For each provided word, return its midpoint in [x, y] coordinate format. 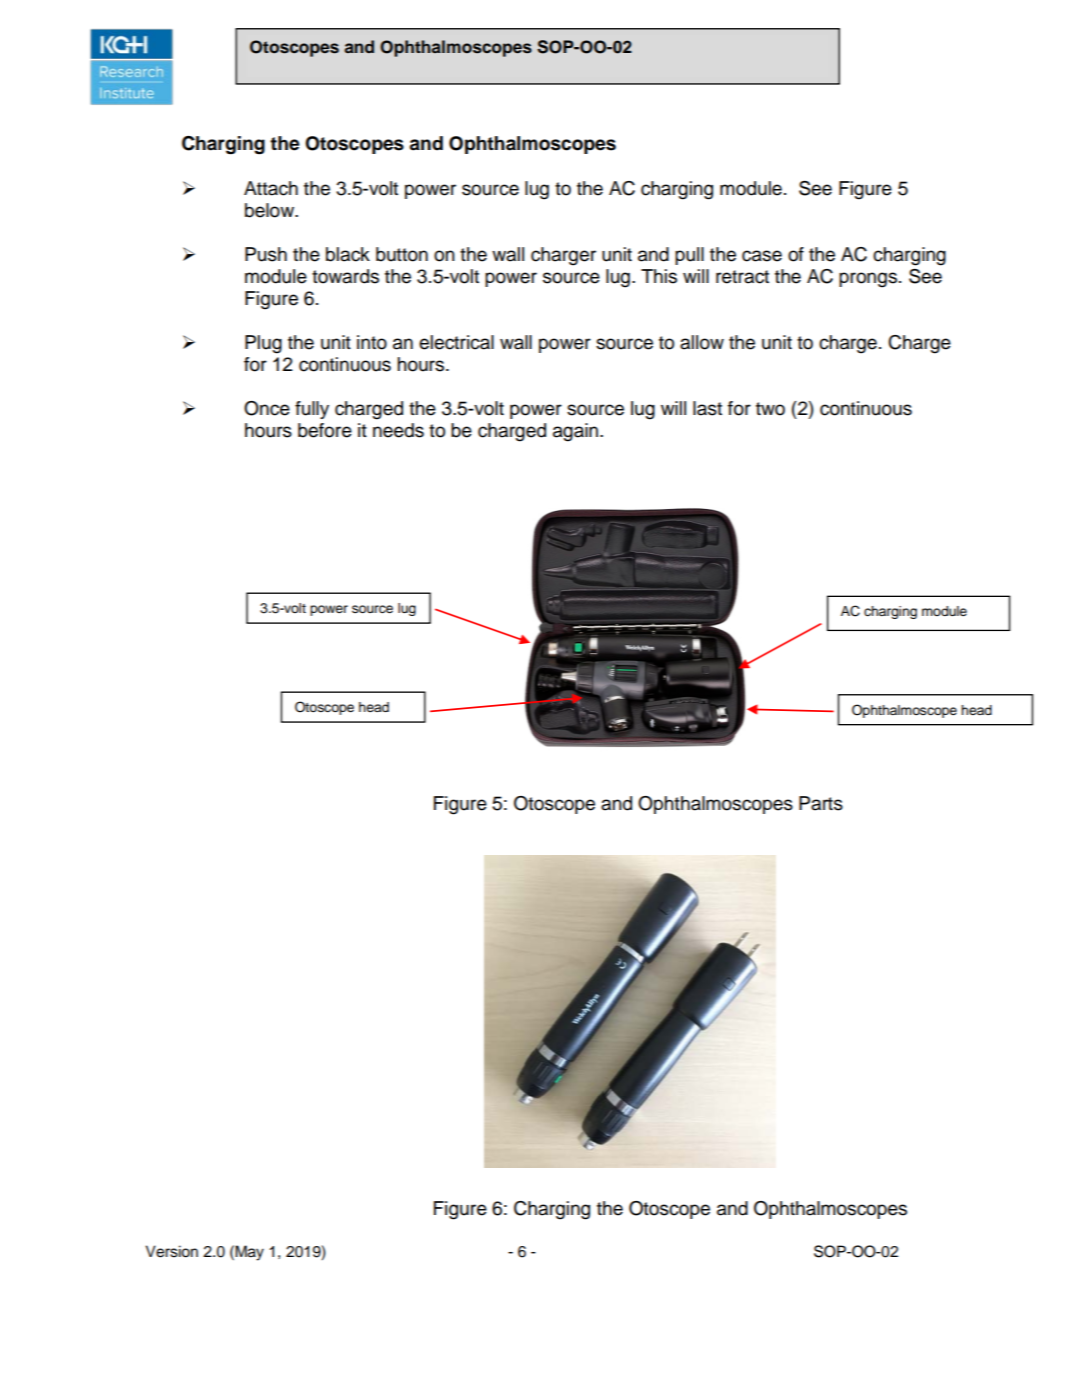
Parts [821, 803]
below [271, 210]
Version [171, 1251]
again [577, 432]
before [325, 430]
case [762, 256]
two [770, 409]
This [659, 276]
